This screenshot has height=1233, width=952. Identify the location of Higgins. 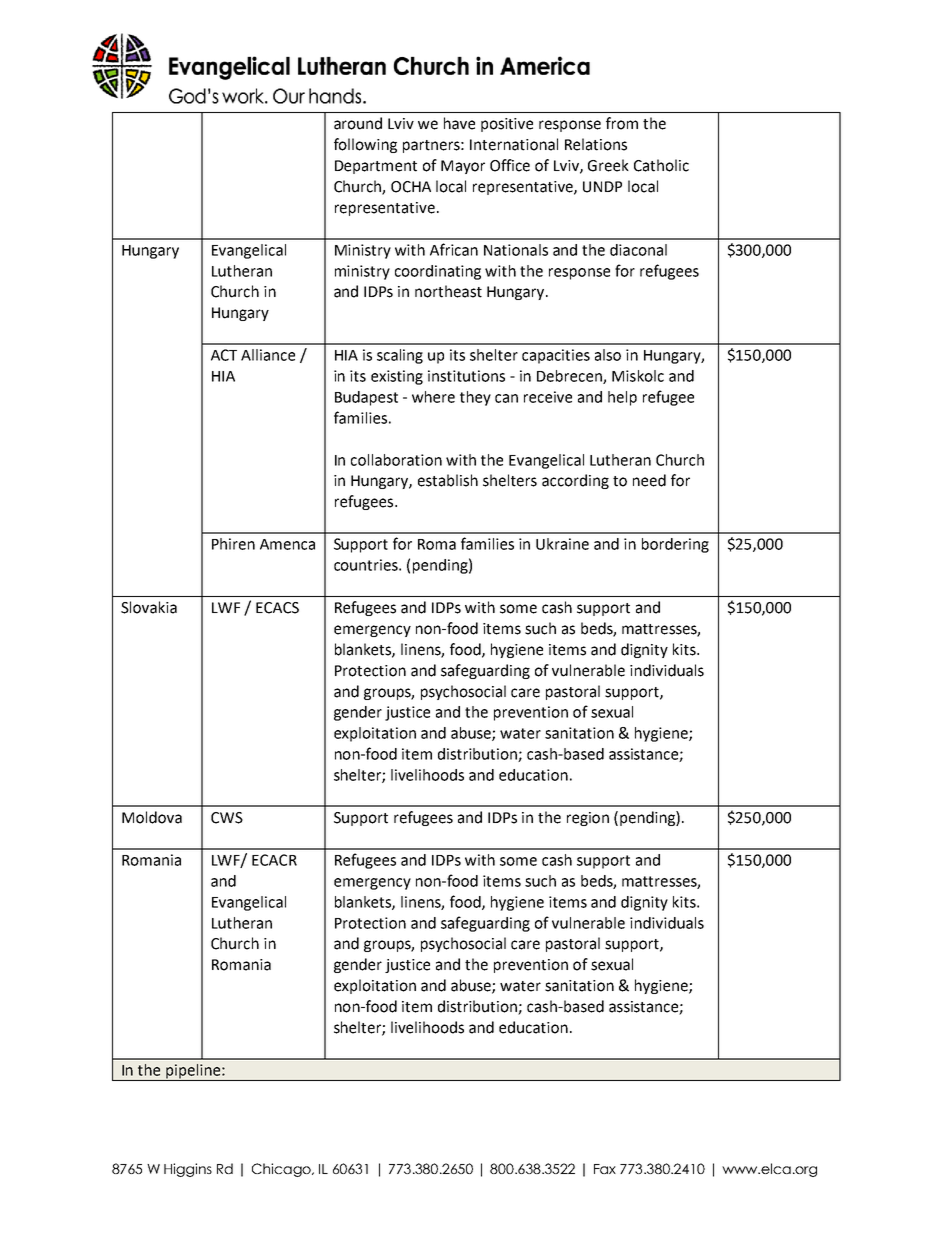
(188, 1170).
